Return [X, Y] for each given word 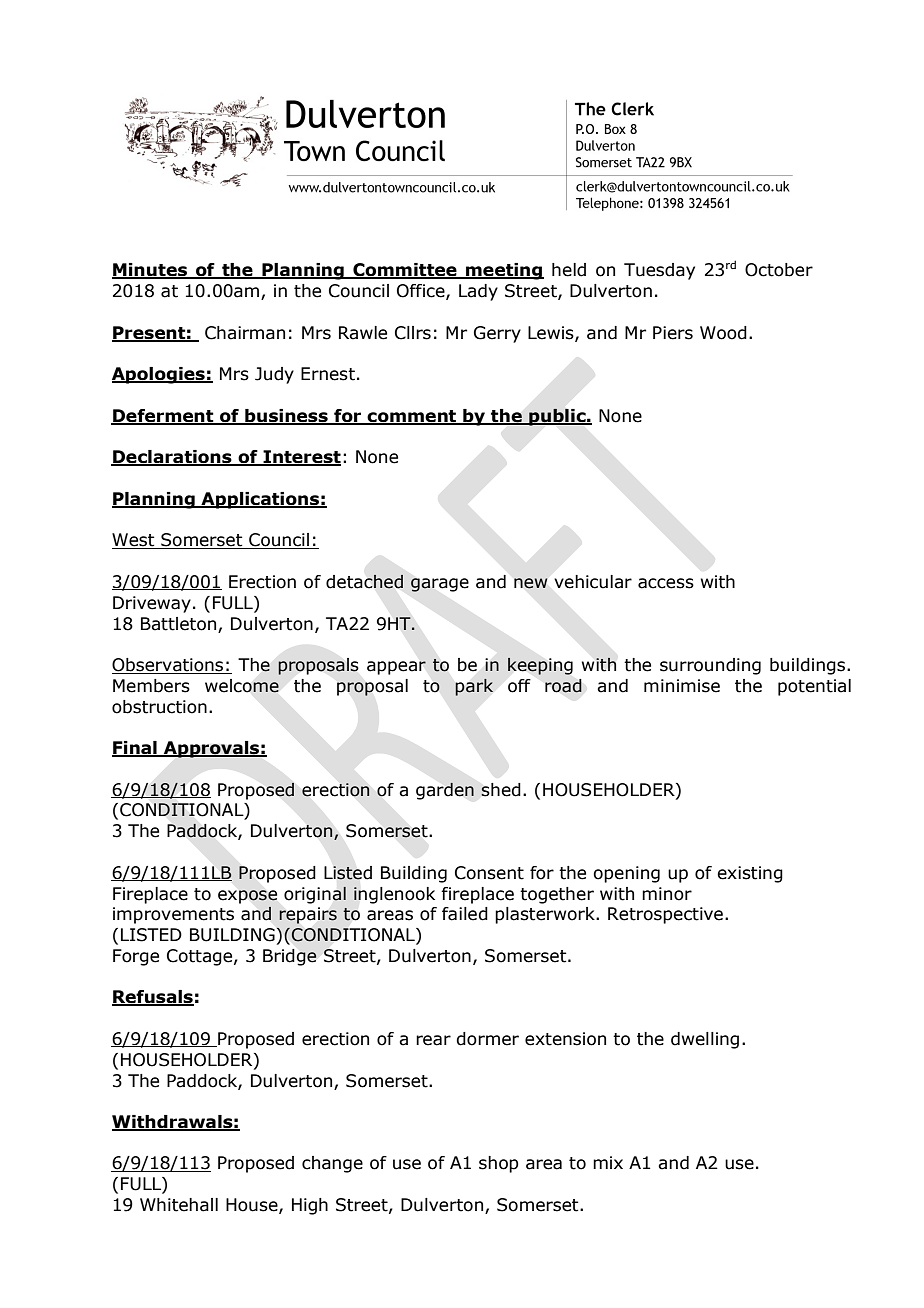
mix [608, 1162]
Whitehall [179, 1205]
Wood [723, 333]
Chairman [245, 333]
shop [499, 1164]
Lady [478, 292]
